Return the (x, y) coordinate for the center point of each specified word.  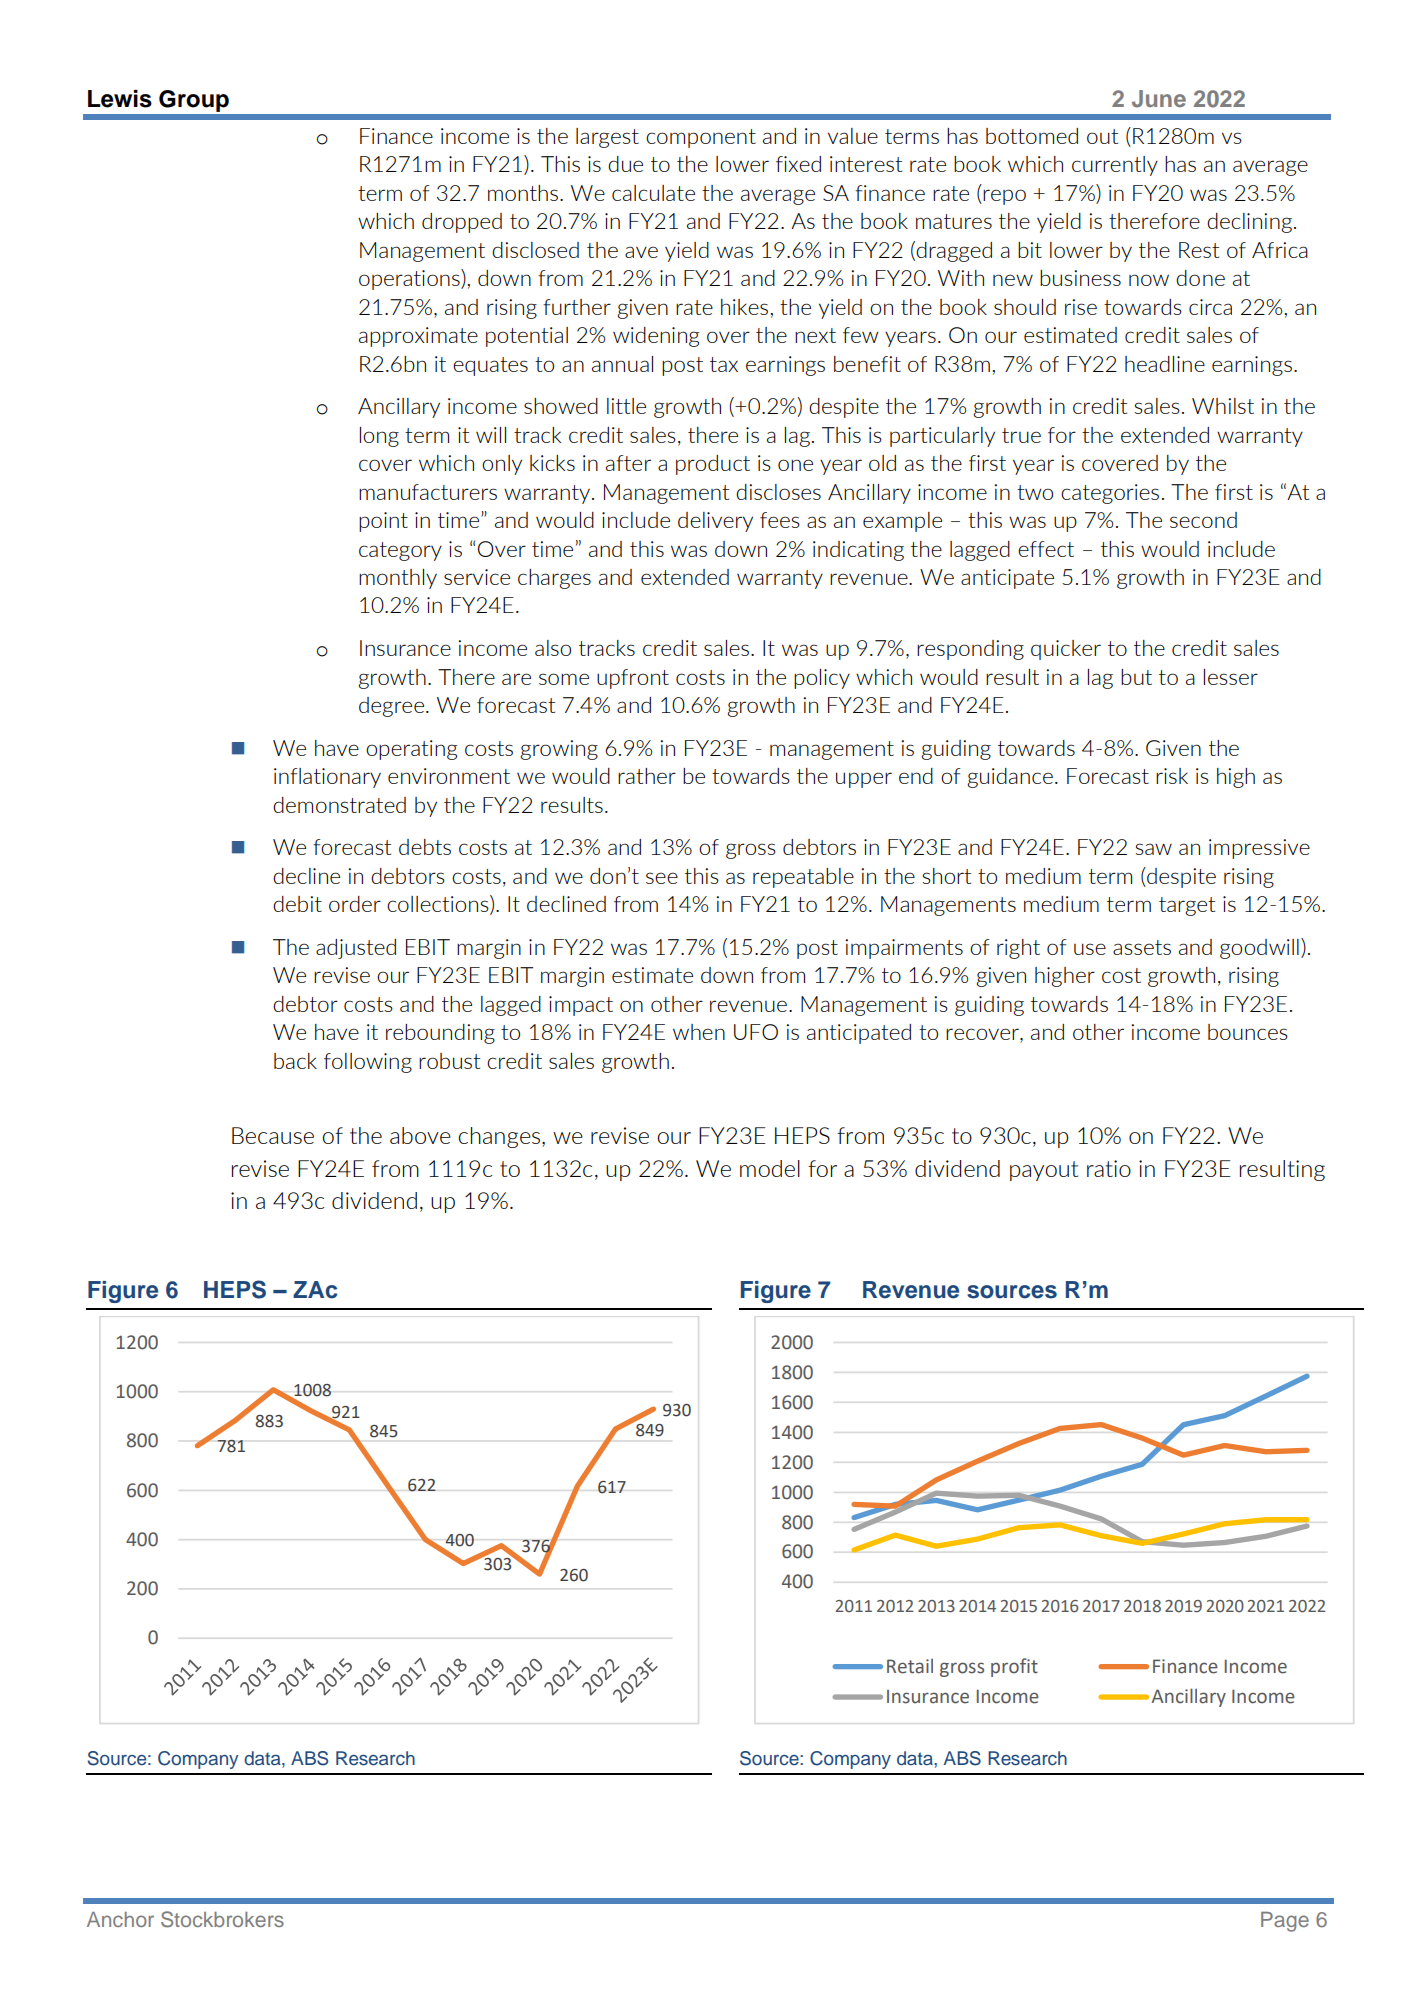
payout (1044, 1171)
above (420, 1135)
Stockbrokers (222, 1919)
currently (1115, 166)
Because (273, 1135)
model (770, 1168)
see (662, 878)
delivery (715, 522)
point (383, 522)
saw (1153, 849)
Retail (910, 1666)
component (701, 138)
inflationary (327, 778)
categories (1110, 494)
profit (1014, 1667)
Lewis (120, 99)
